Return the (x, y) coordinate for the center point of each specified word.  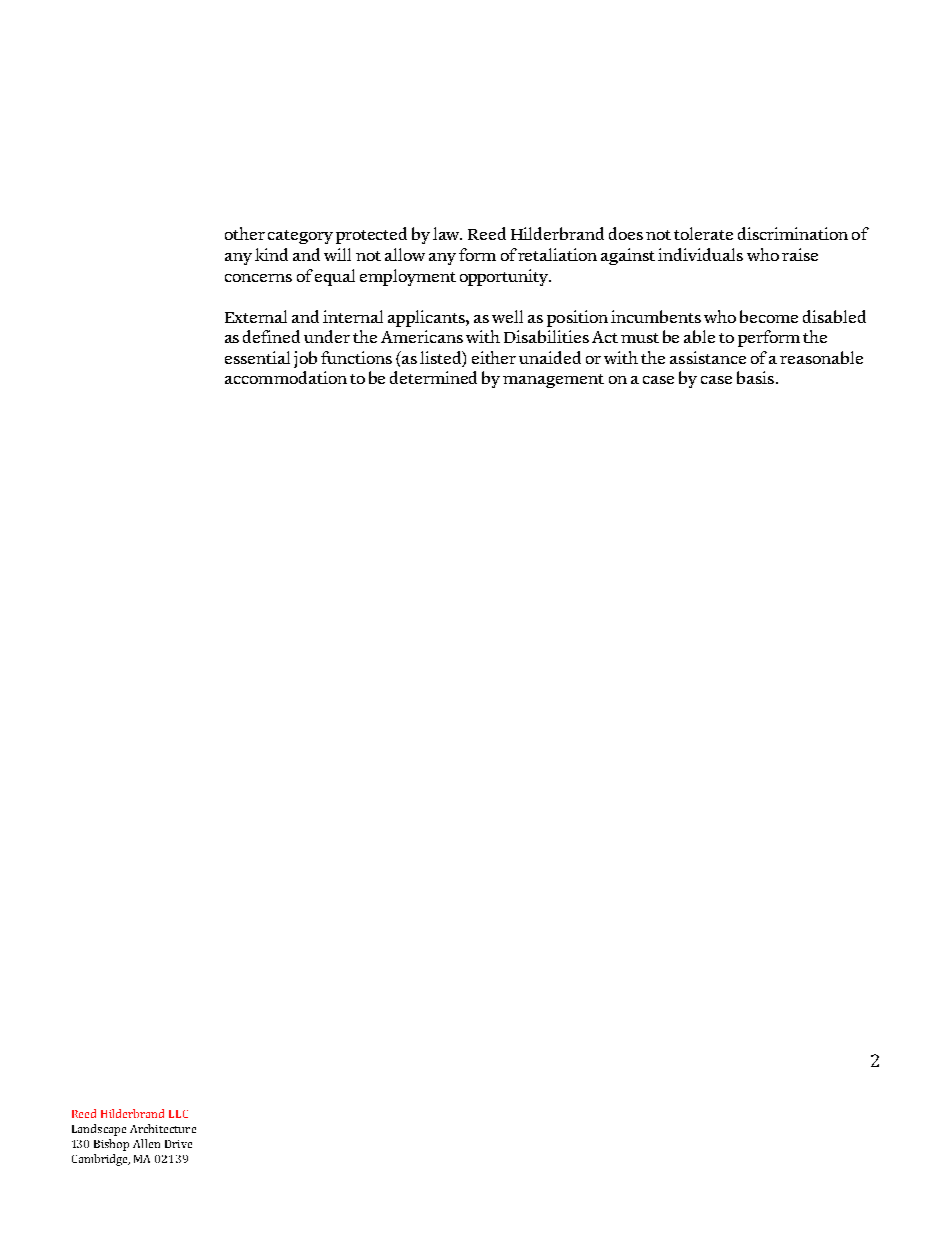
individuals (700, 254)
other (245, 233)
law (447, 233)
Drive (178, 1144)
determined (433, 377)
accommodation (286, 377)
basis (755, 377)
